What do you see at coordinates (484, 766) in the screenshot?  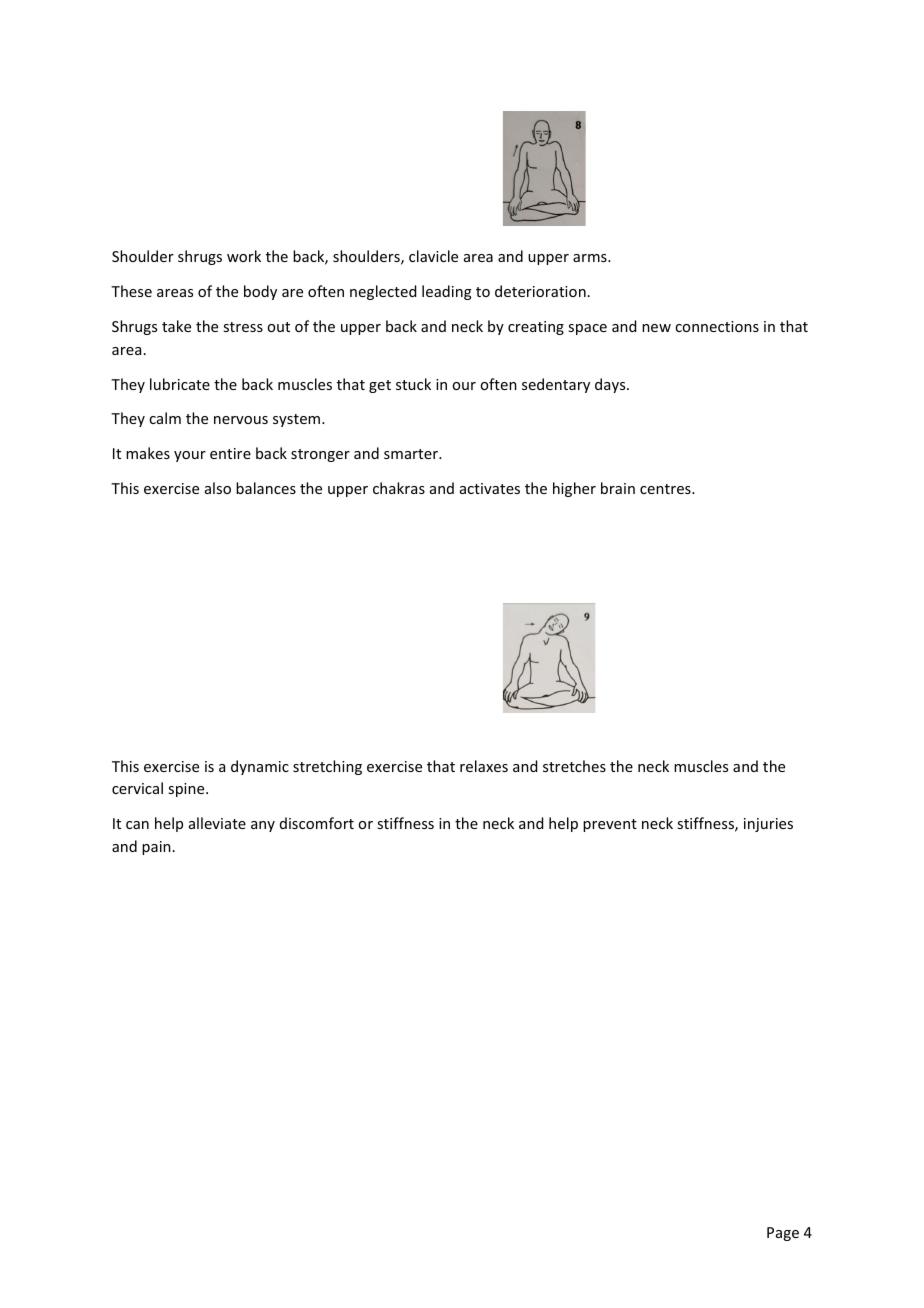 I see `relaxes` at bounding box center [484, 766].
